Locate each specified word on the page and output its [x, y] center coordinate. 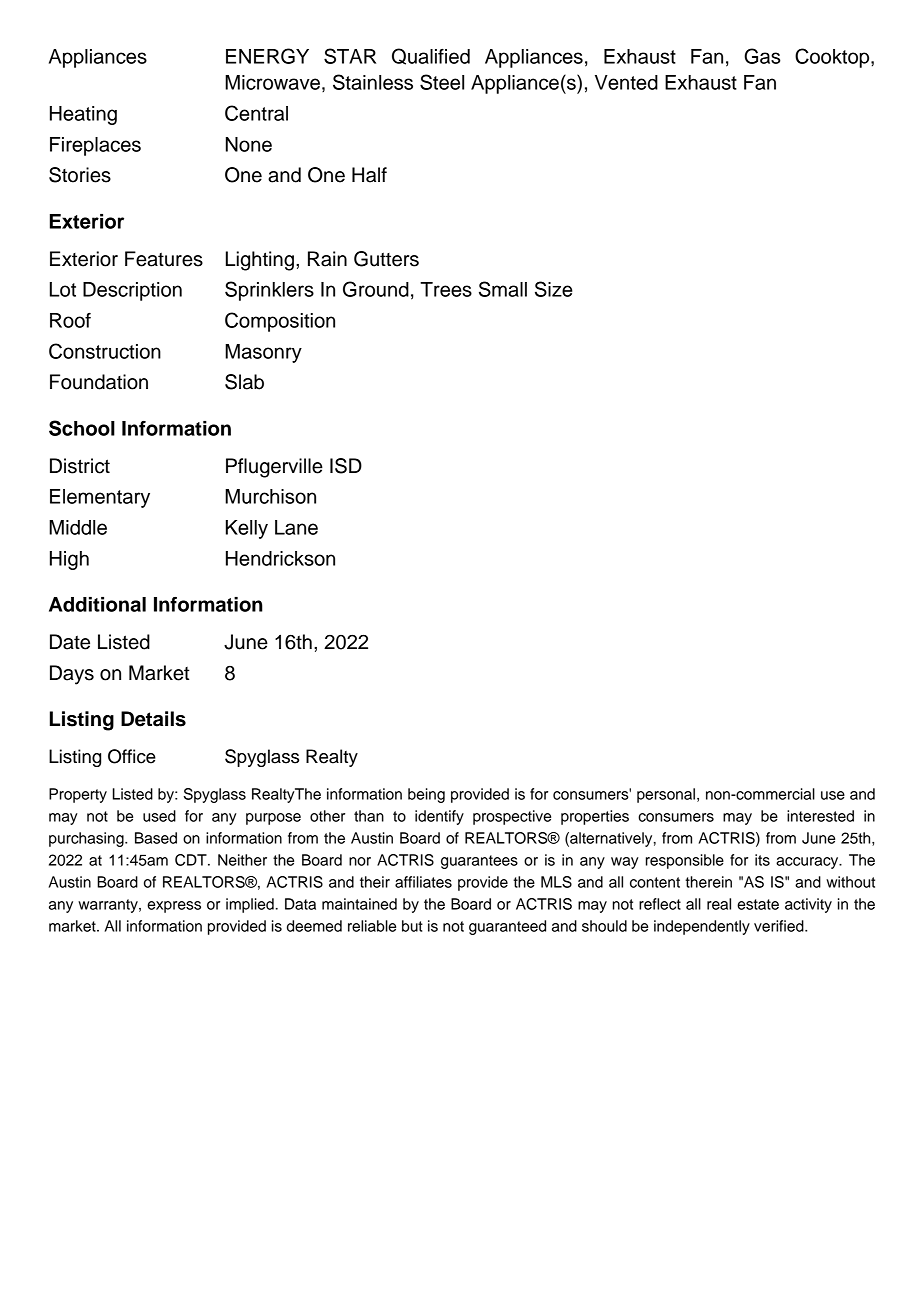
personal [666, 795]
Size [554, 289]
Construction [105, 351]
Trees [446, 289]
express [174, 907]
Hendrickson [280, 558]
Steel [442, 82]
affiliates [423, 882]
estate [758, 904]
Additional [97, 604]
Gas [762, 56]
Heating [83, 115]
